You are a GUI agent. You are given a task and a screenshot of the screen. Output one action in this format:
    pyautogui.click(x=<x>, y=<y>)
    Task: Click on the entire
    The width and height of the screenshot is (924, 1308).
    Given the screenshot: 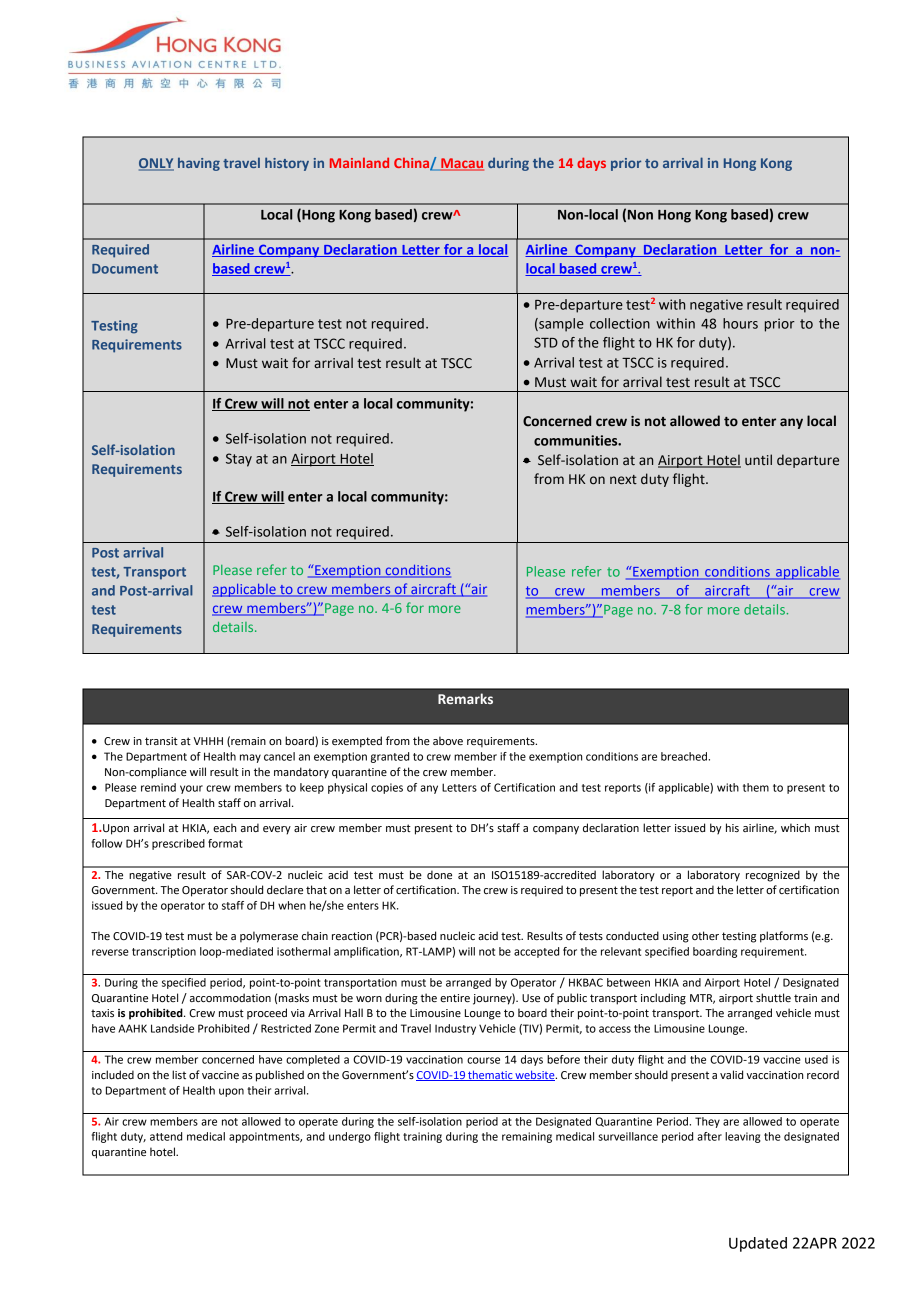 What is the action you would take?
    pyautogui.click(x=455, y=998)
